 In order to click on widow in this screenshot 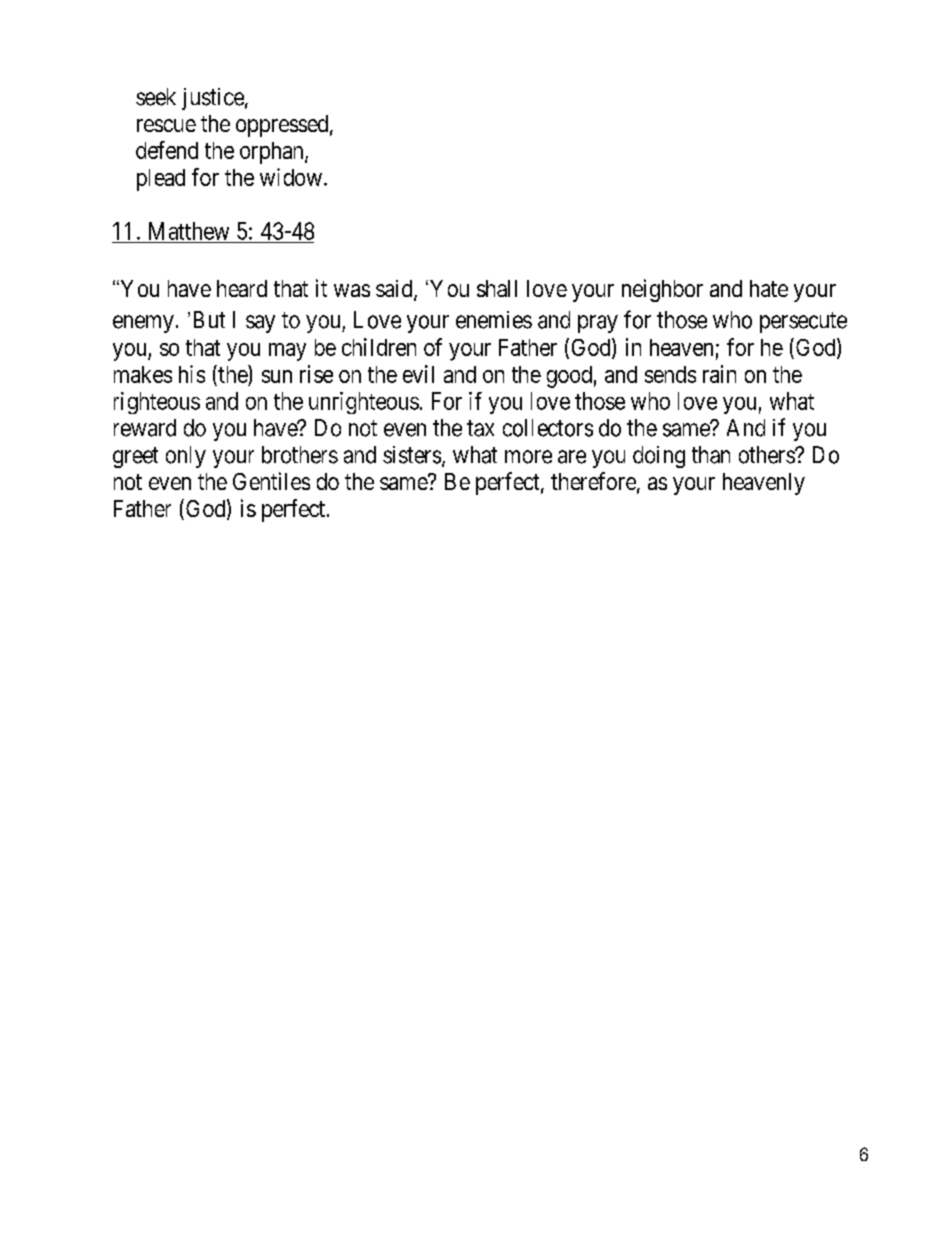, I will do `click(291, 177)`.
